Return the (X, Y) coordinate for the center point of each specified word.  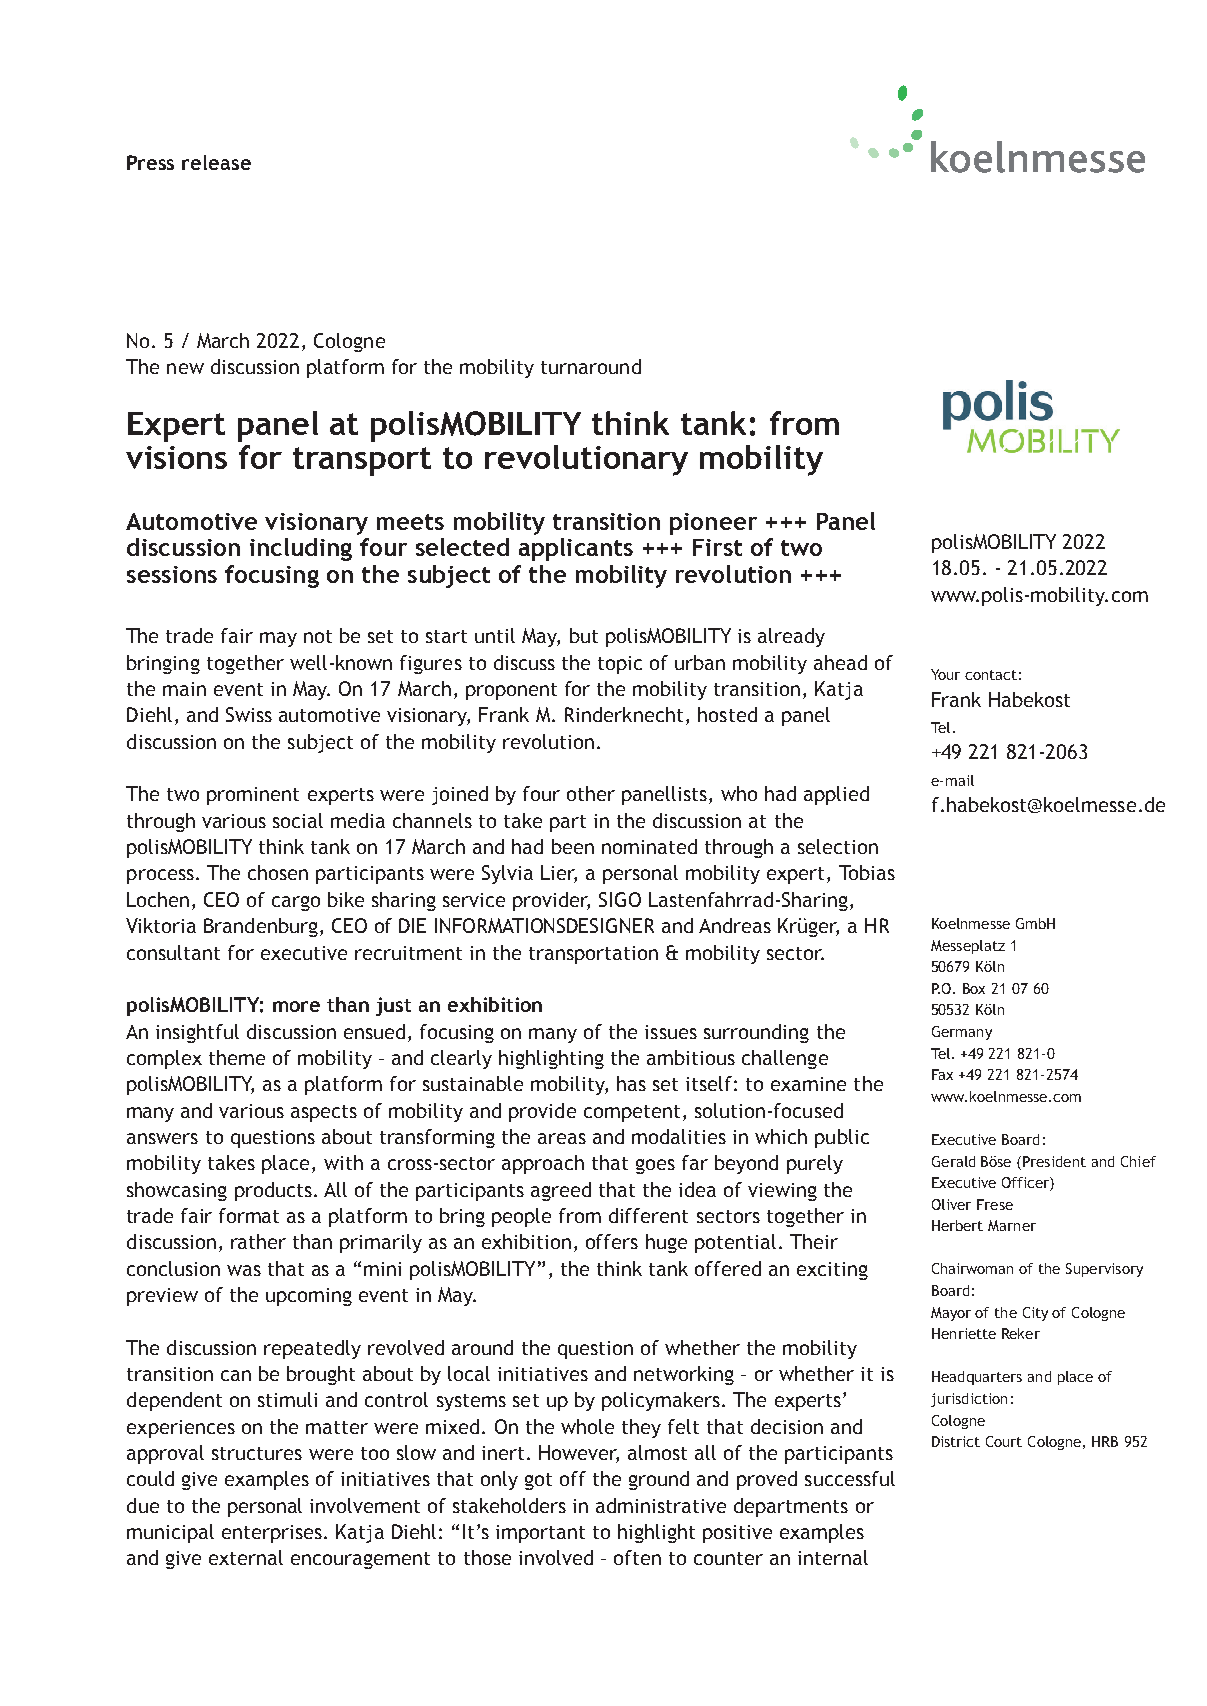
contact (991, 675)
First (717, 547)
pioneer (713, 524)
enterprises (272, 1534)
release (216, 162)
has (631, 1083)
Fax (942, 1074)
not (318, 636)
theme (237, 1057)
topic (620, 665)
